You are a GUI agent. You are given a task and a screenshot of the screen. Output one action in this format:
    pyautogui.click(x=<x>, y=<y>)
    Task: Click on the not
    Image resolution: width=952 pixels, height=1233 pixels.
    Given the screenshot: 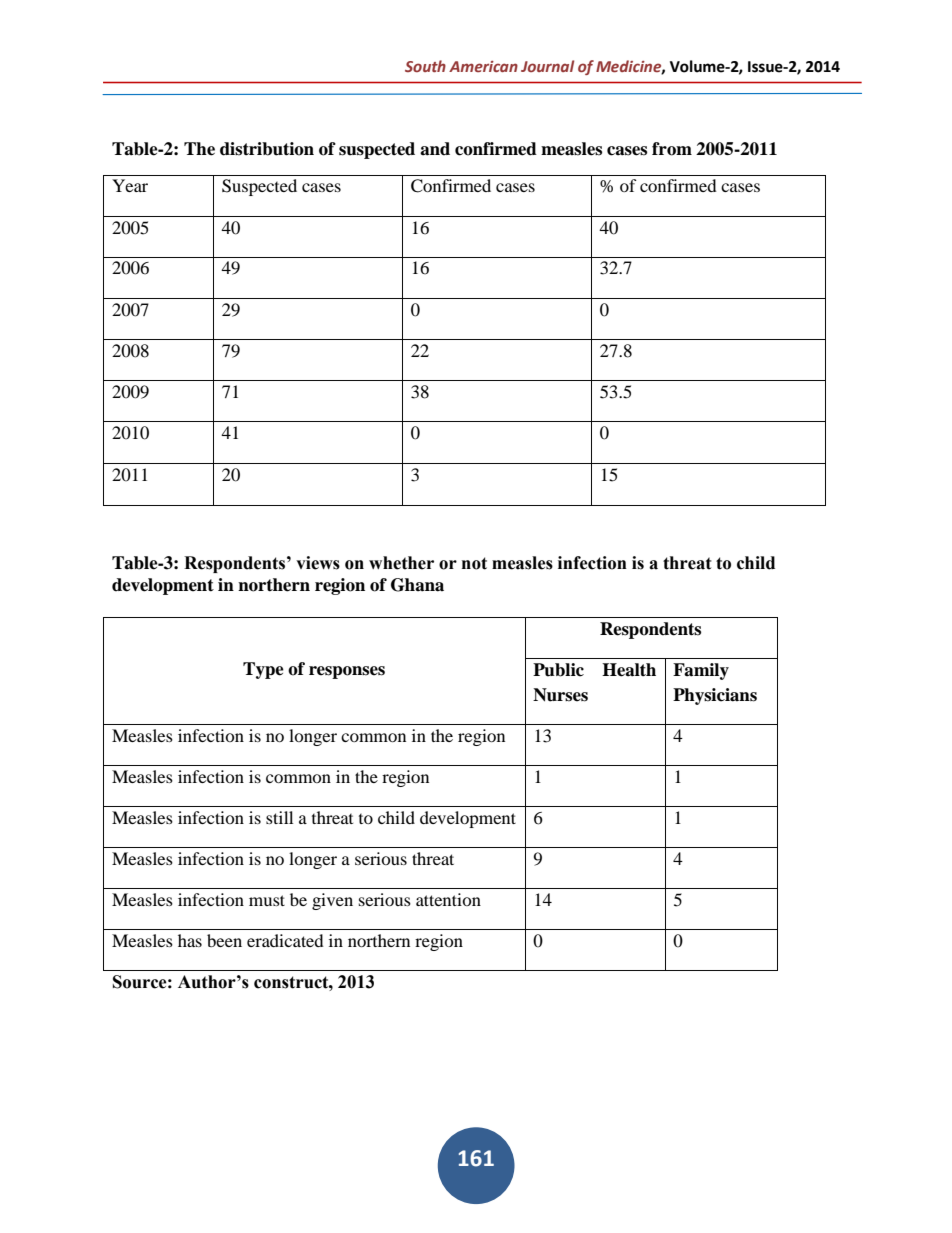 What is the action you would take?
    pyautogui.click(x=474, y=563)
